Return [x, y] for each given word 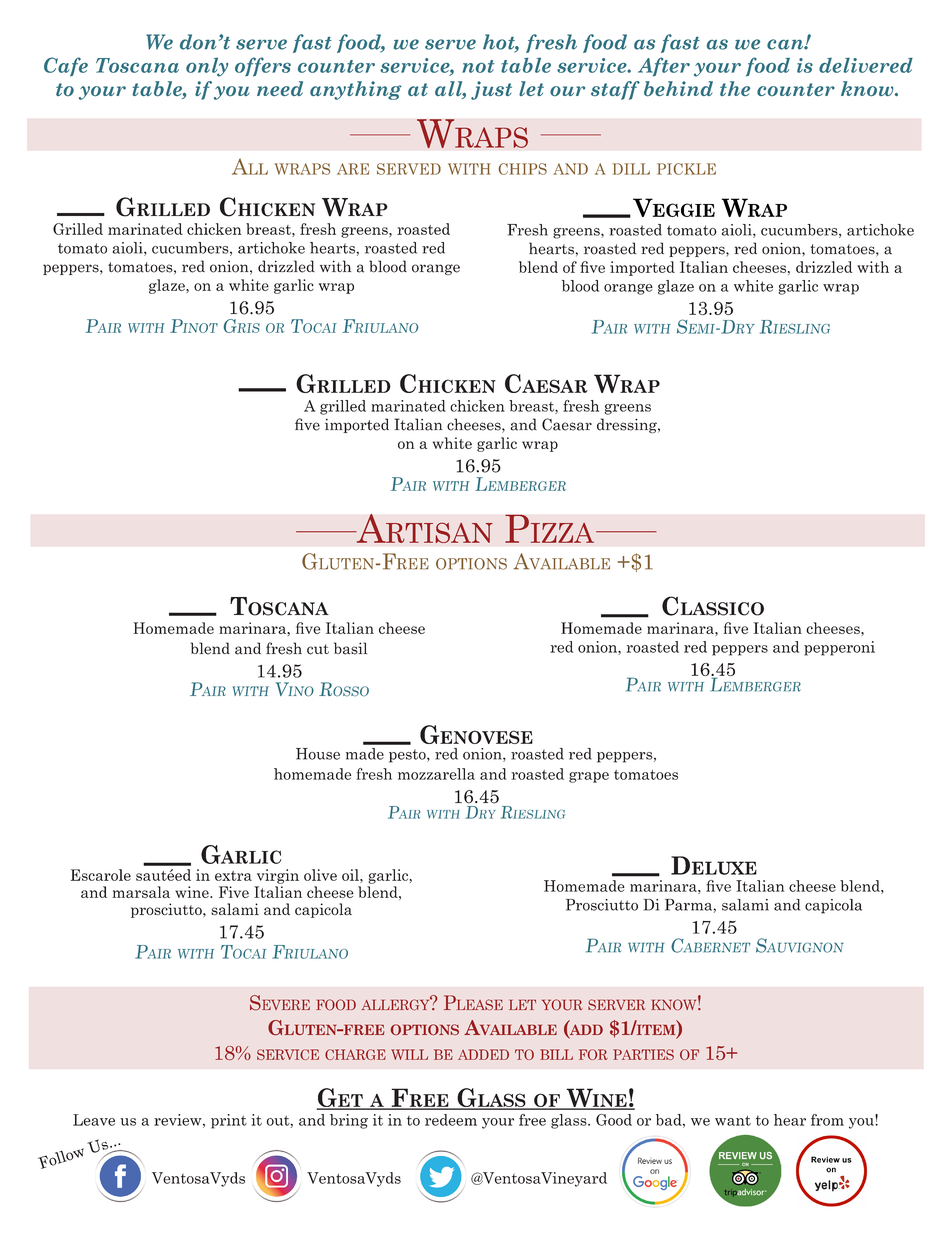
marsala [141, 892]
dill [631, 169]
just [491, 90]
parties [643, 1054]
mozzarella [436, 774]
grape [589, 777]
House [318, 754]
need [280, 88]
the [735, 88]
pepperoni [839, 648]
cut [318, 649]
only [207, 67]
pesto [408, 756]
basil [351, 648]
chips [523, 169]
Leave [94, 1120]
